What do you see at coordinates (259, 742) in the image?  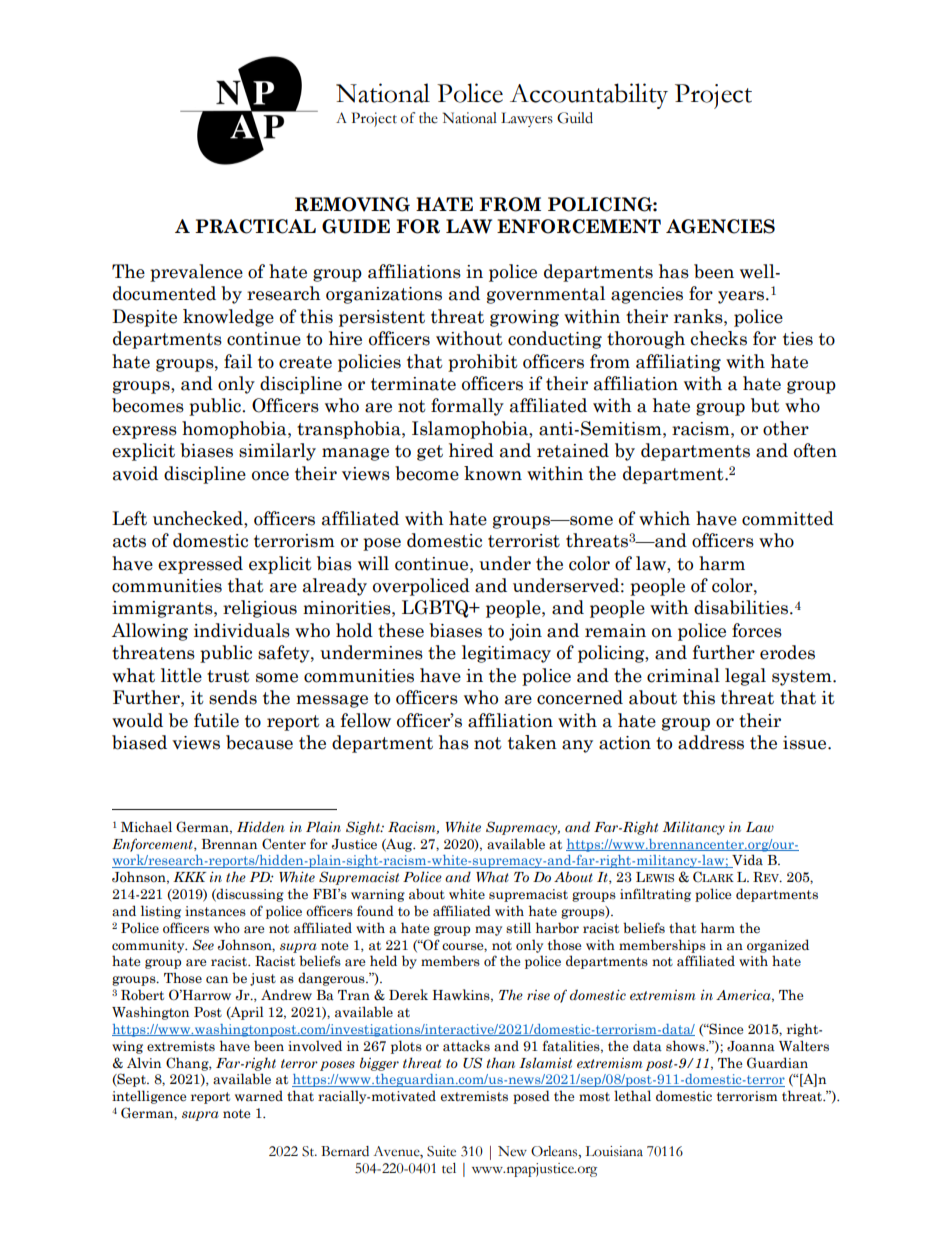 I see `because` at bounding box center [259, 742].
